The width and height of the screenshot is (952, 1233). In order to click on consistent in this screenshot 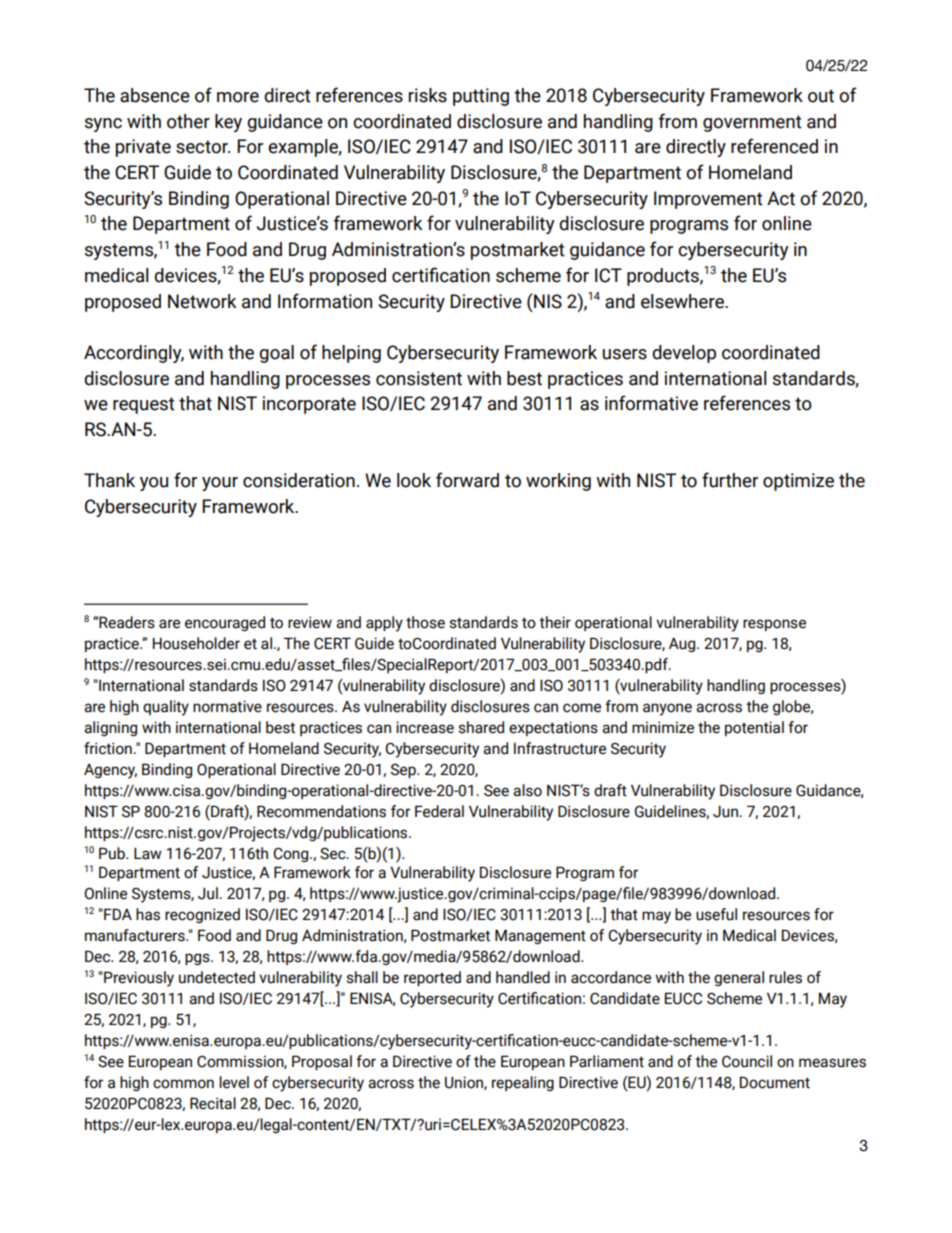, I will do `click(419, 378)`.
